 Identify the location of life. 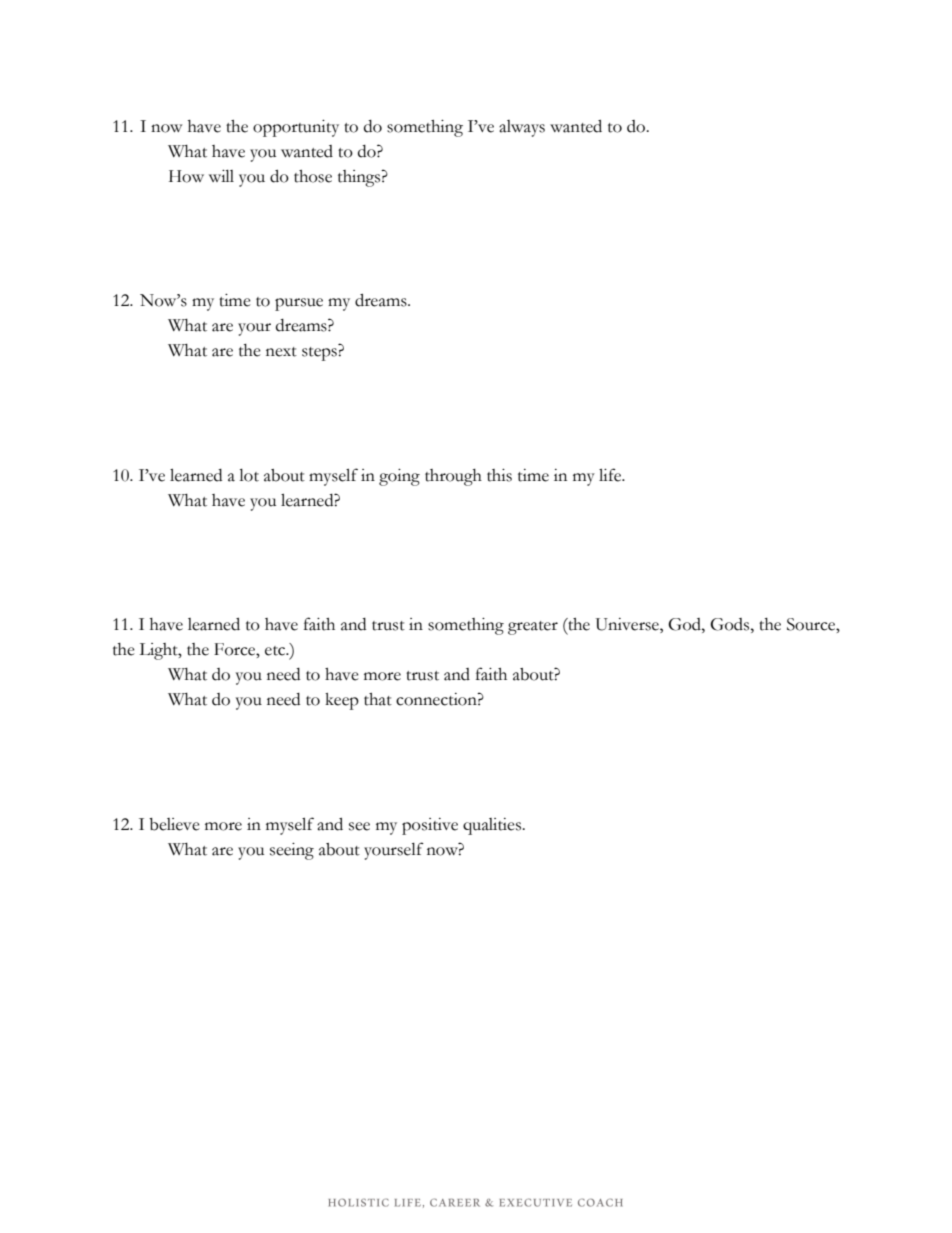
(611, 475).
